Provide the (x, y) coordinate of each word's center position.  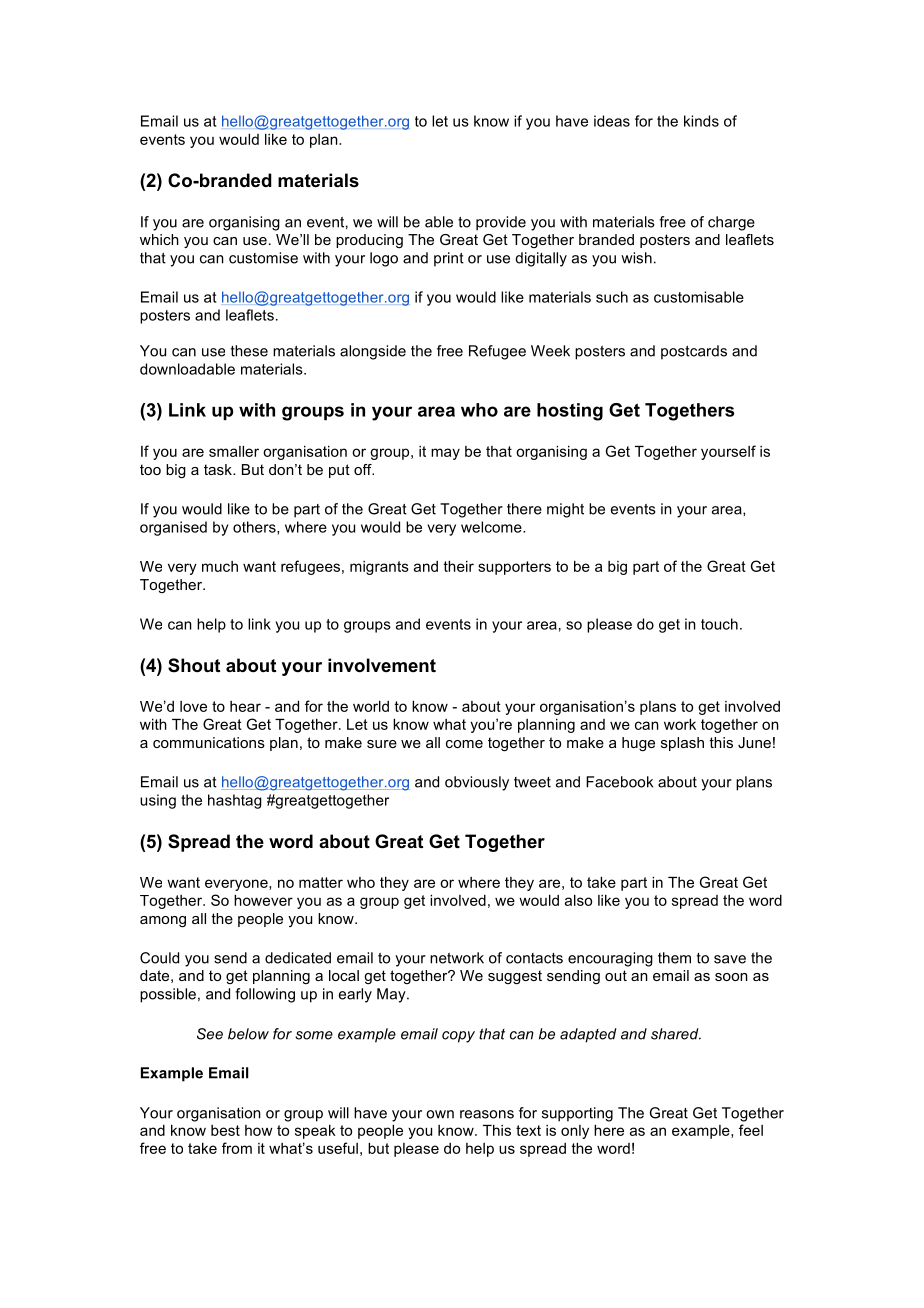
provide (501, 223)
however (263, 900)
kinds (701, 121)
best (225, 1130)
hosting (570, 412)
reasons (487, 1114)
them (674, 958)
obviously (477, 783)
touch (719, 624)
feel (751, 1130)
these (249, 351)
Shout (194, 665)
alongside (373, 352)
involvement (382, 665)
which (159, 239)
